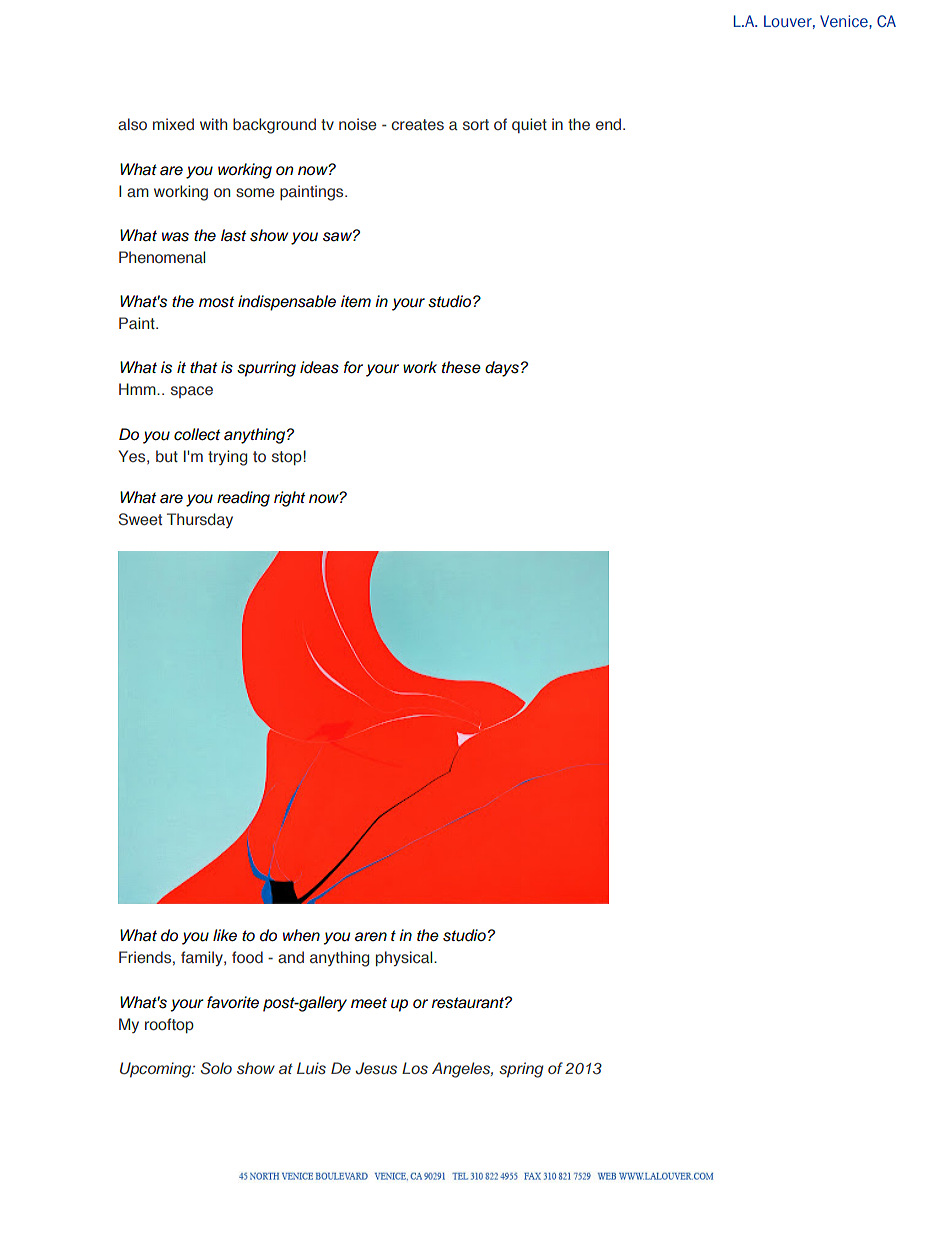  What do you see at coordinates (216, 1068) in the screenshot?
I see `Solo` at bounding box center [216, 1068].
